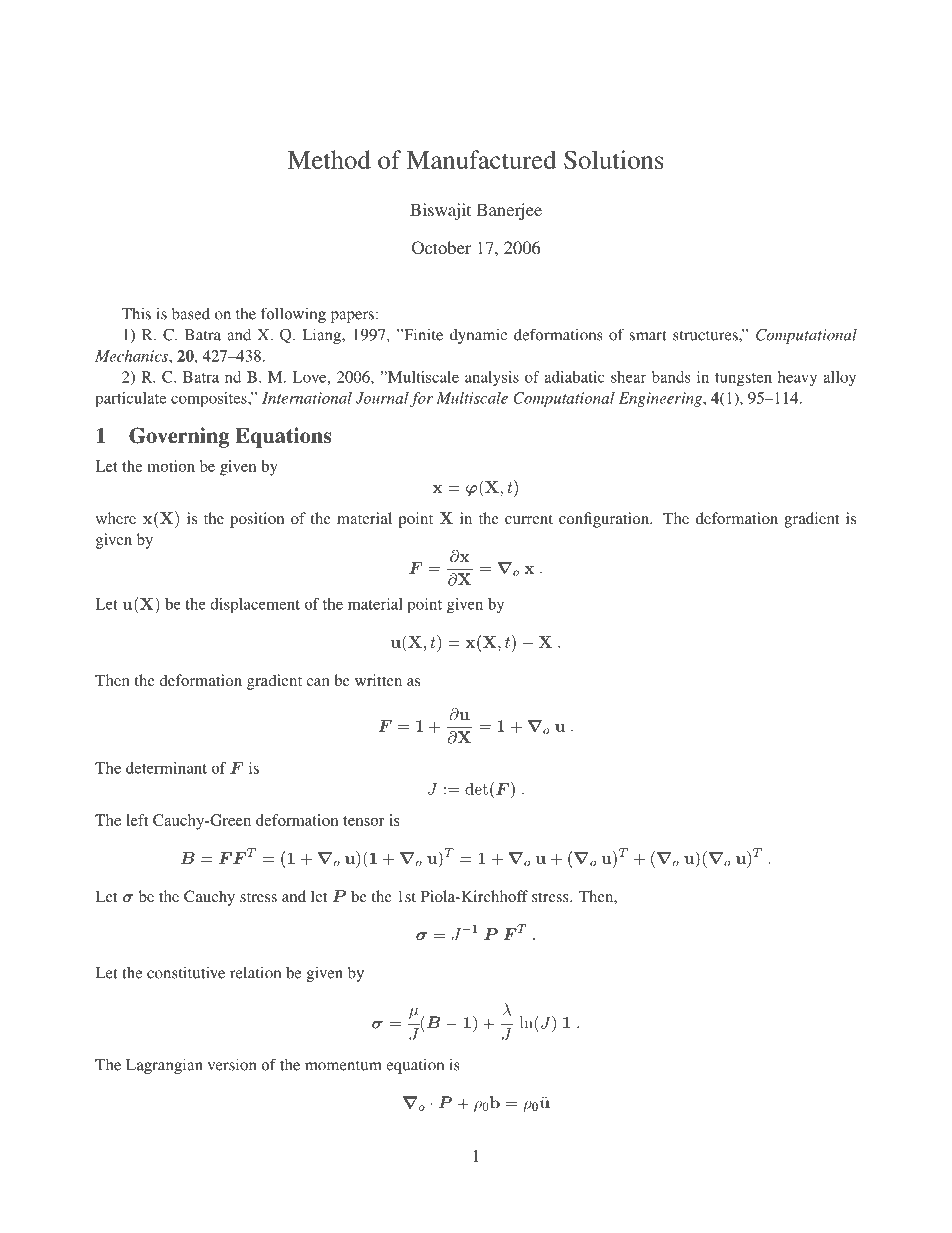  I want to click on determinant, so click(166, 768).
